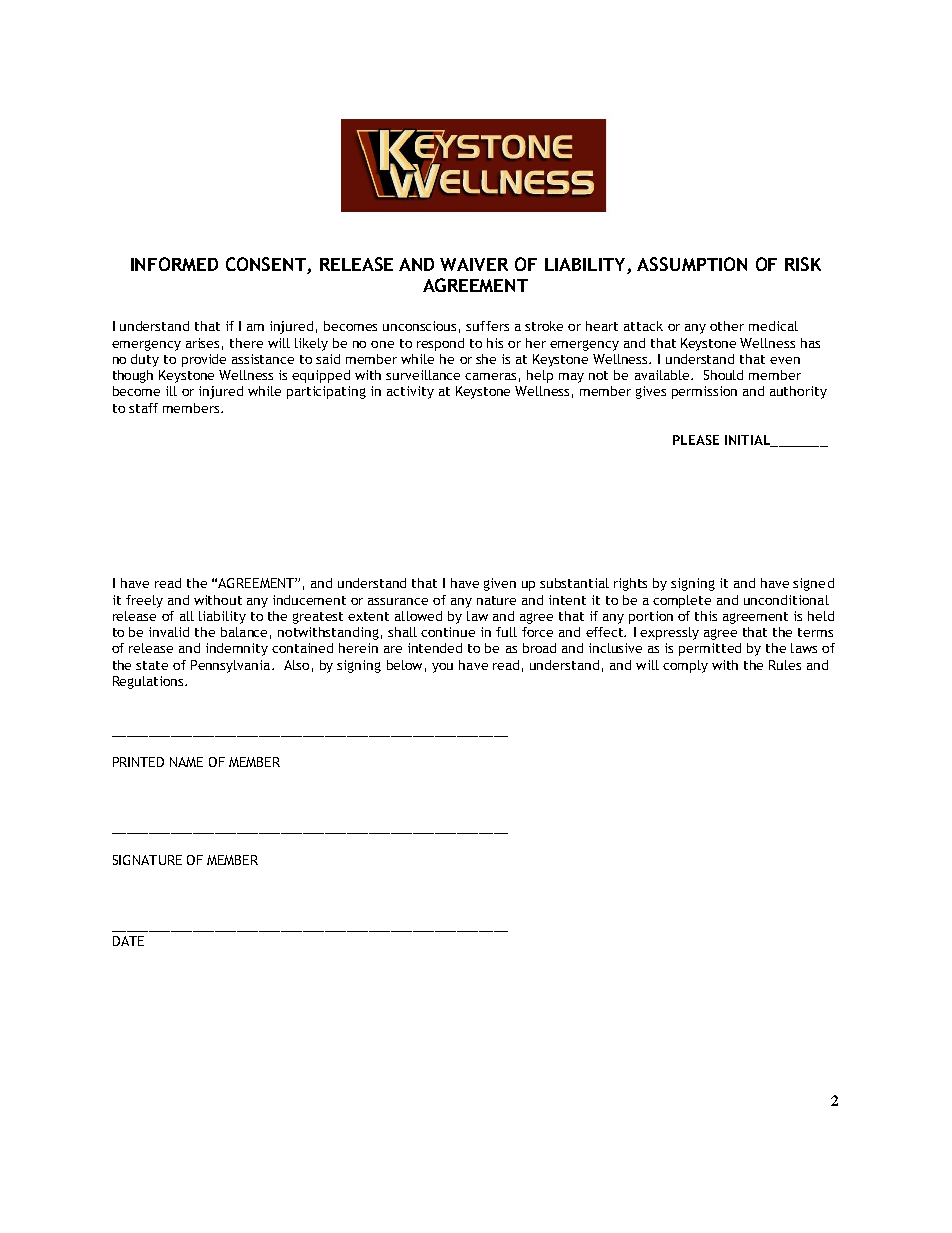 This document has height=1233, width=952. What do you see at coordinates (230, 666) in the document?
I see `Pennsylvania` at bounding box center [230, 666].
